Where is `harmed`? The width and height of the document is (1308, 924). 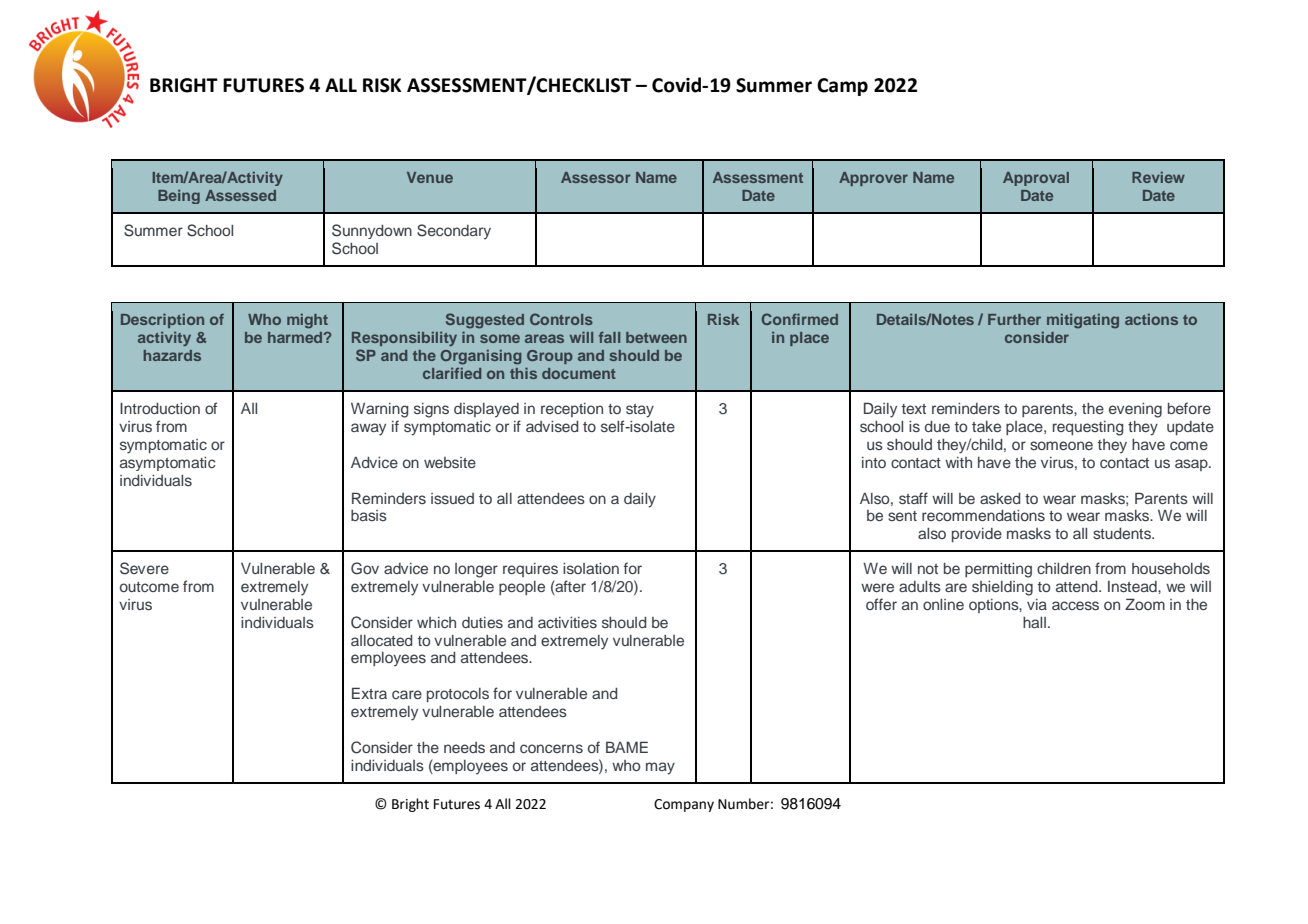 harmed is located at coordinates (296, 337).
